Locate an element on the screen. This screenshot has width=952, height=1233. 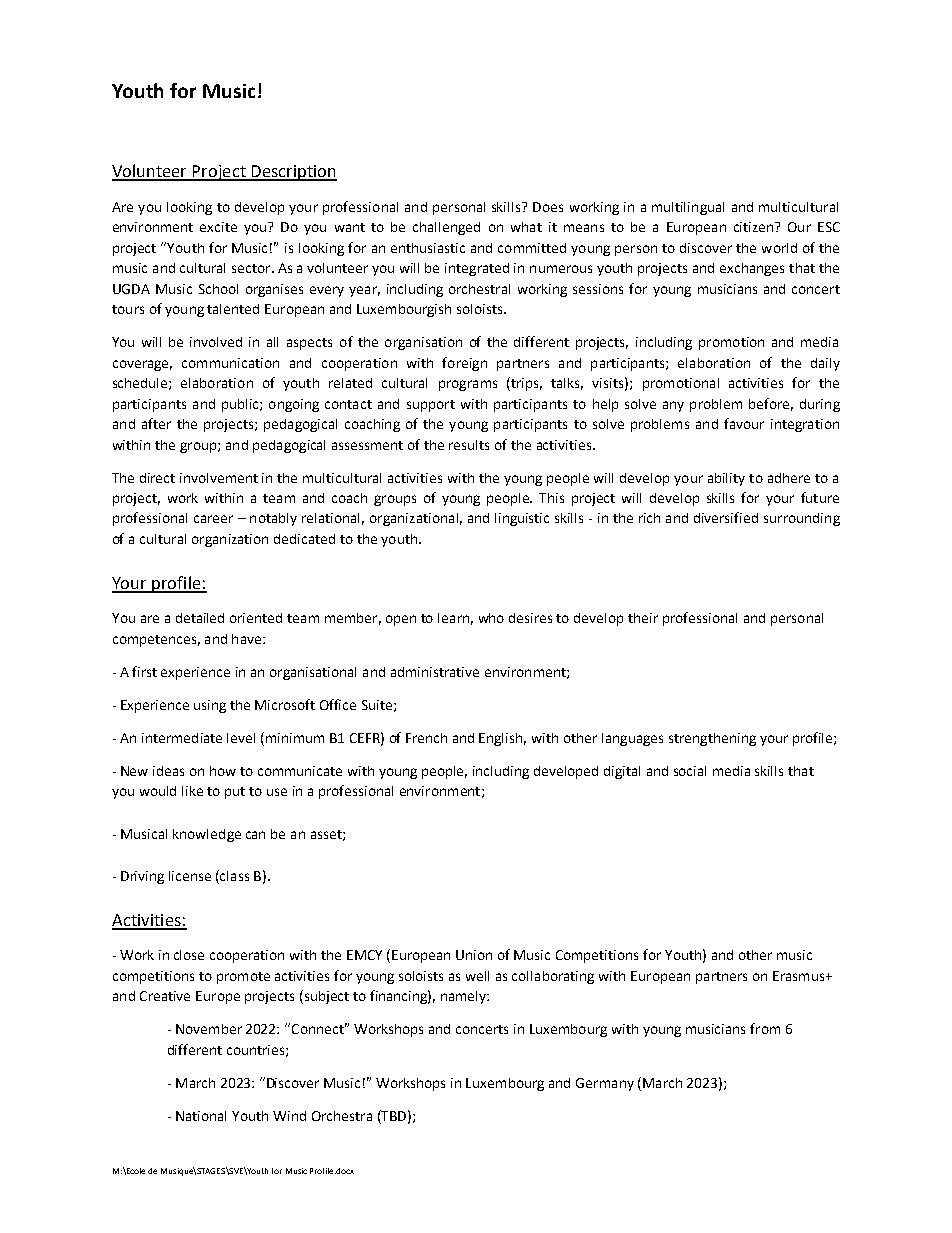
from is located at coordinates (765, 1028).
